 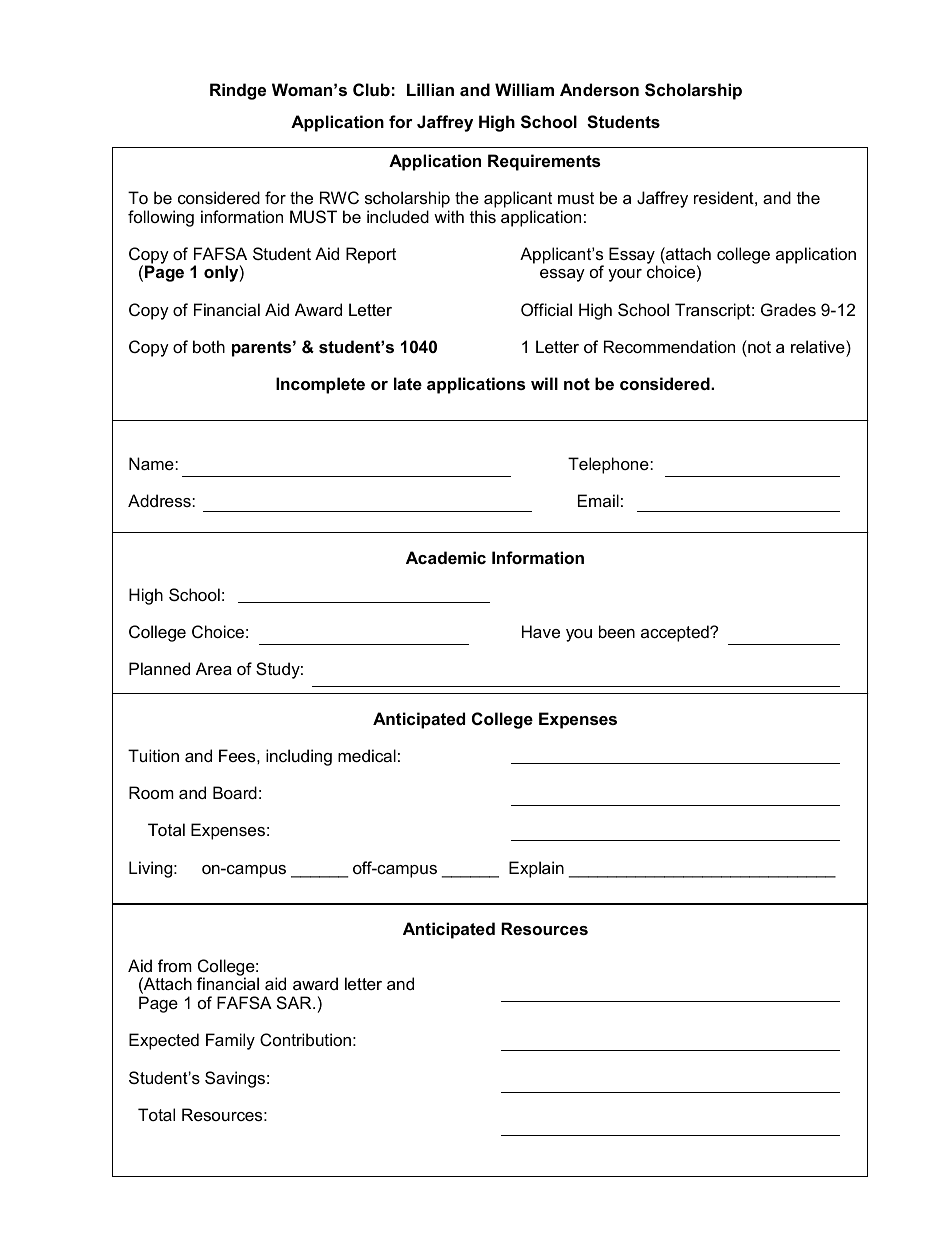 I want to click on Lillian, so click(x=430, y=89).
